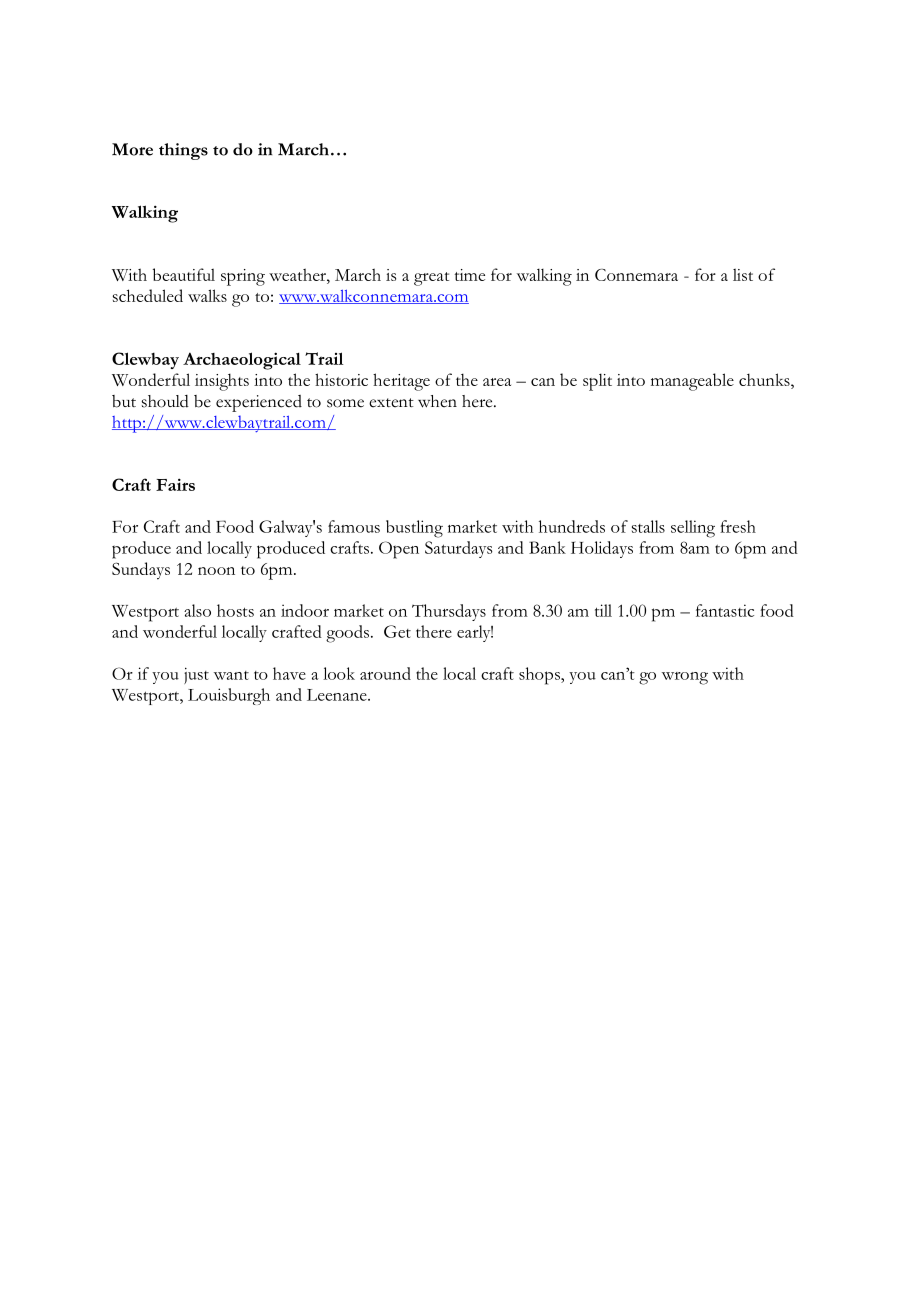 Image resolution: width=924 pixels, height=1308 pixels. Describe the element at coordinates (469, 275) in the screenshot. I see `time` at that location.
